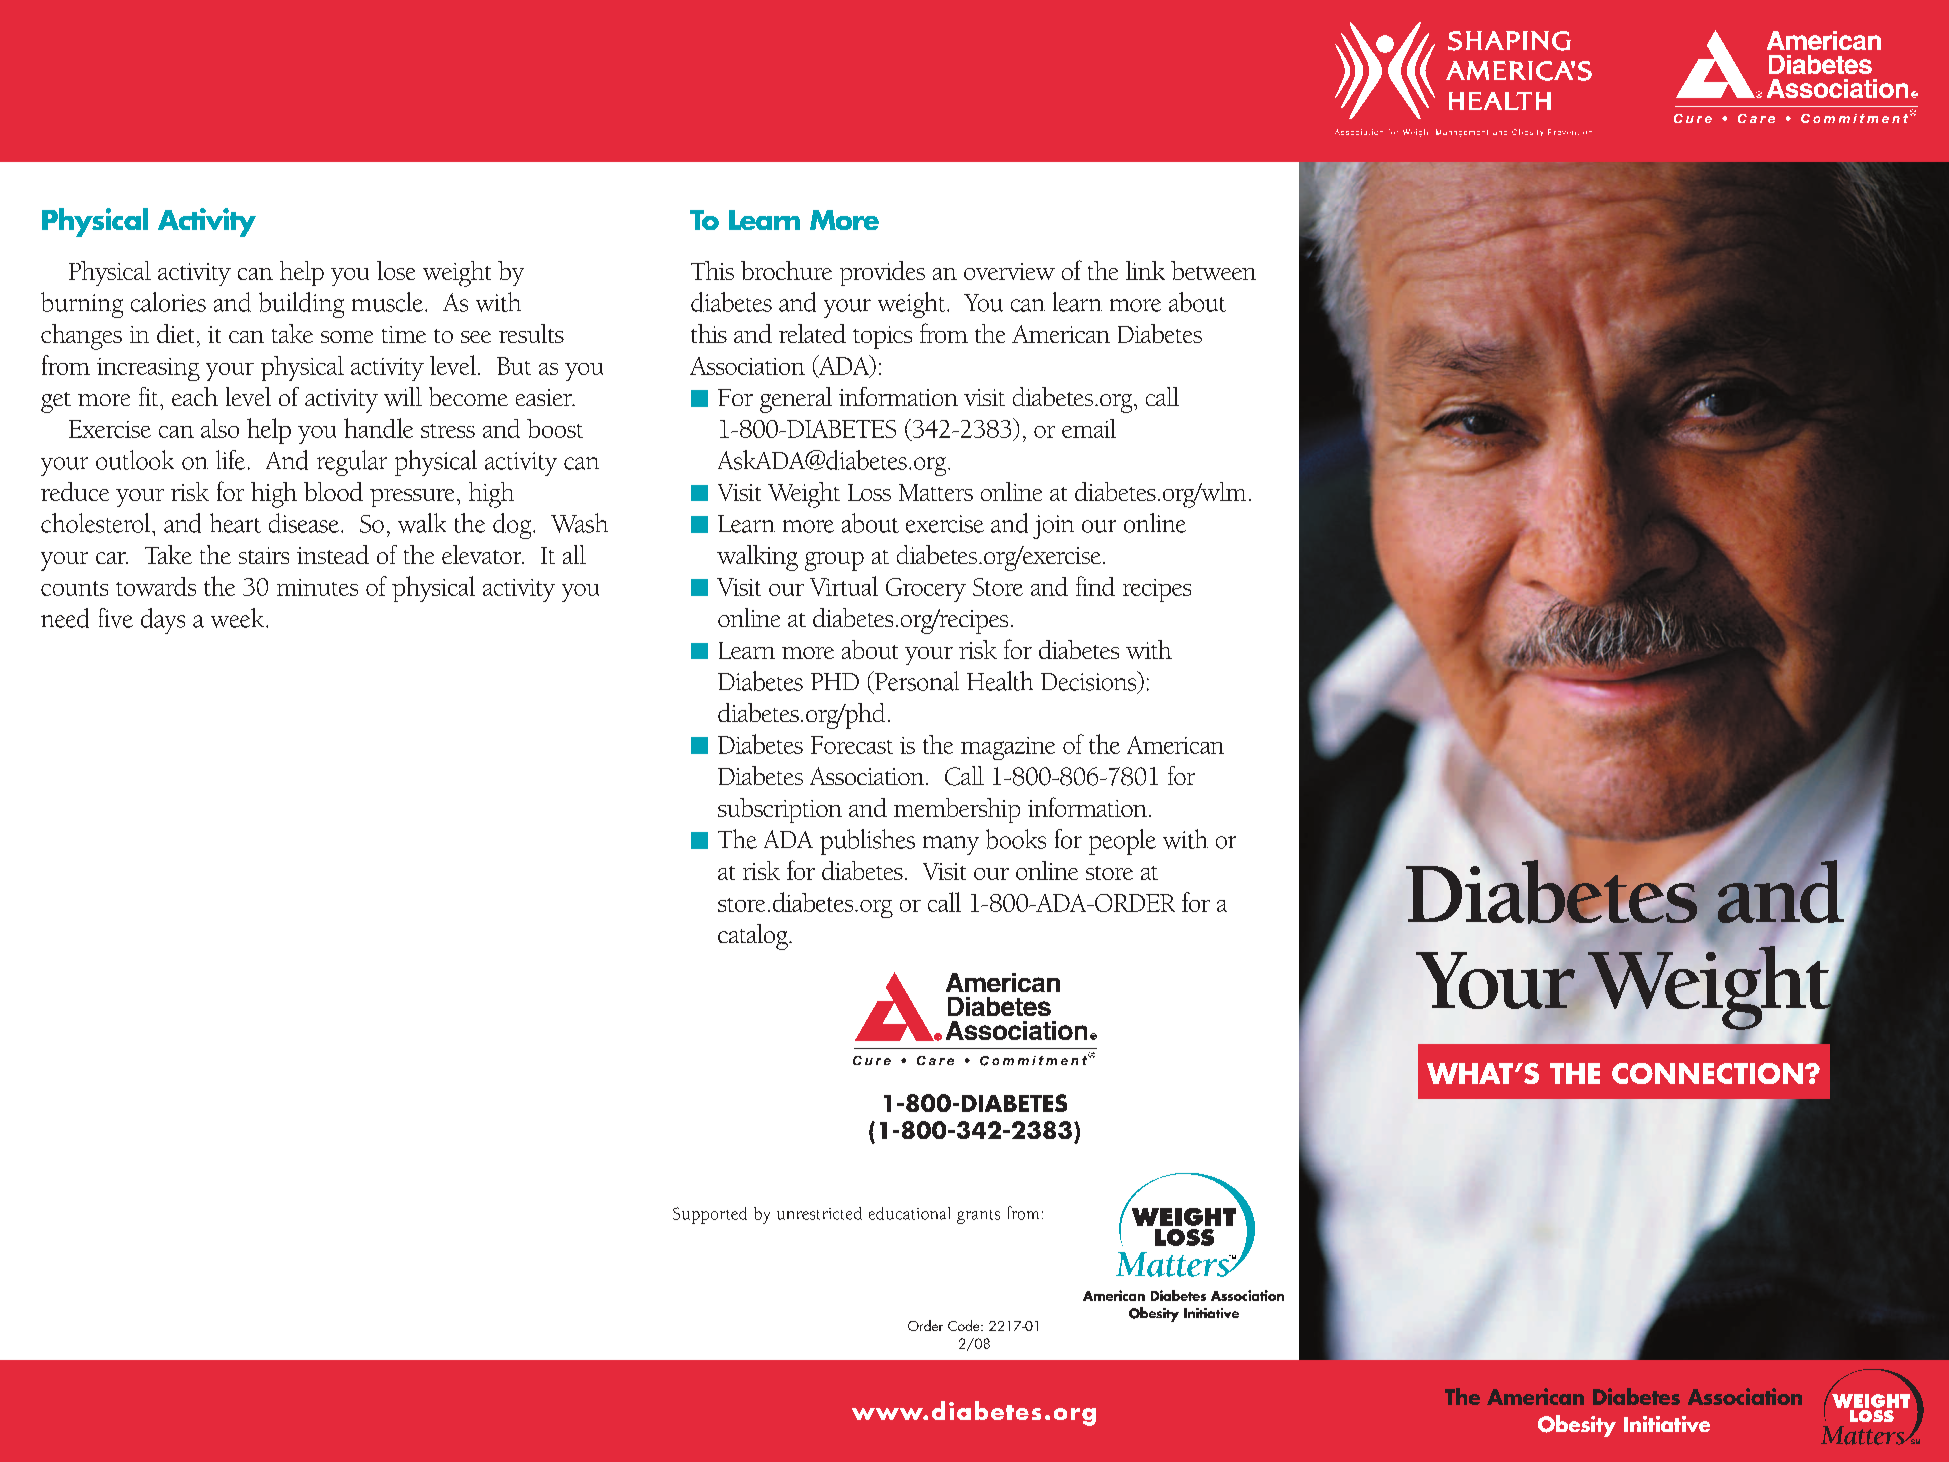 This screenshot has width=1949, height=1462. I want to click on building, so click(301, 305).
